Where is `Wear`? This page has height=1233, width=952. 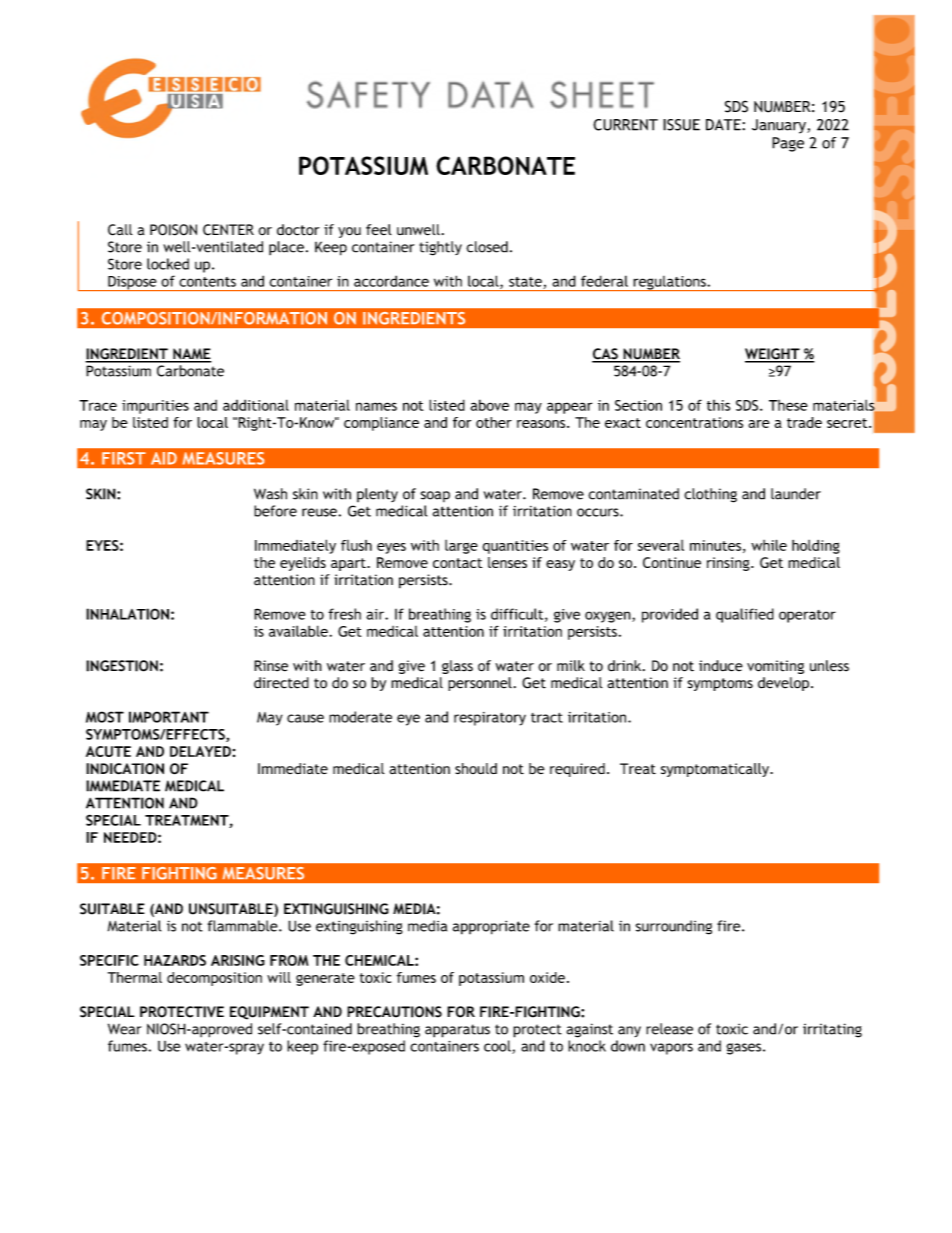
Wear is located at coordinates (125, 1029).
